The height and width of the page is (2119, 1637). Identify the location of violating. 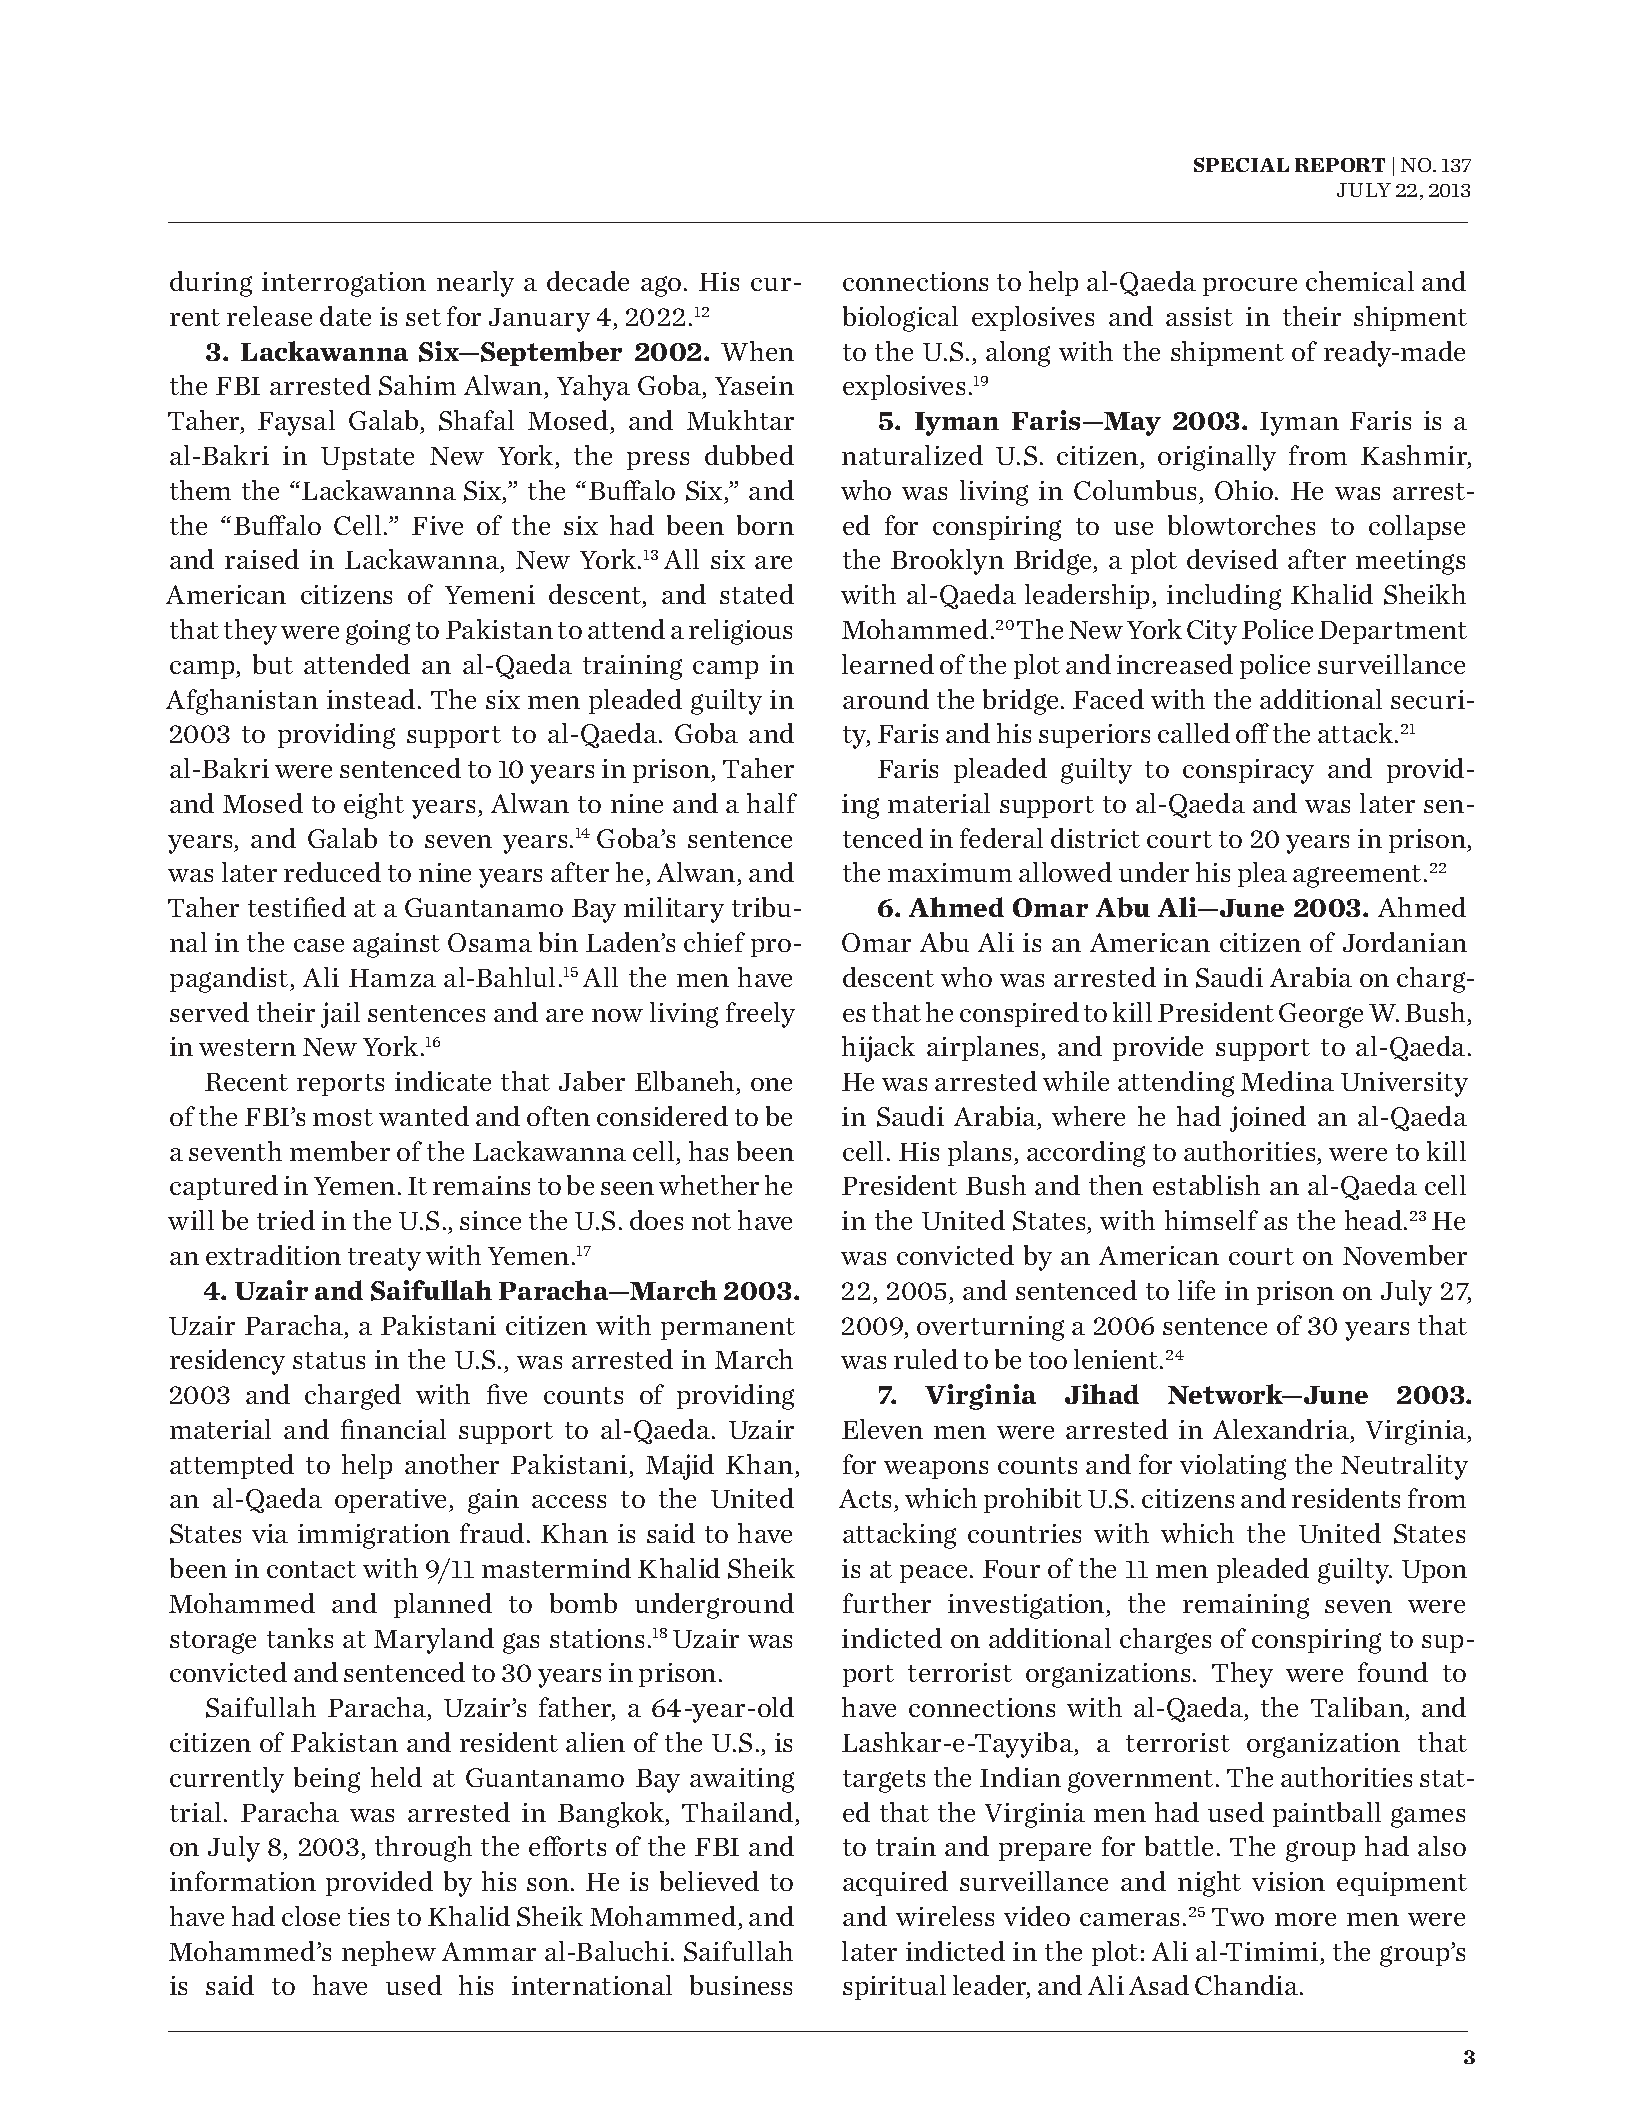
(1233, 1467).
